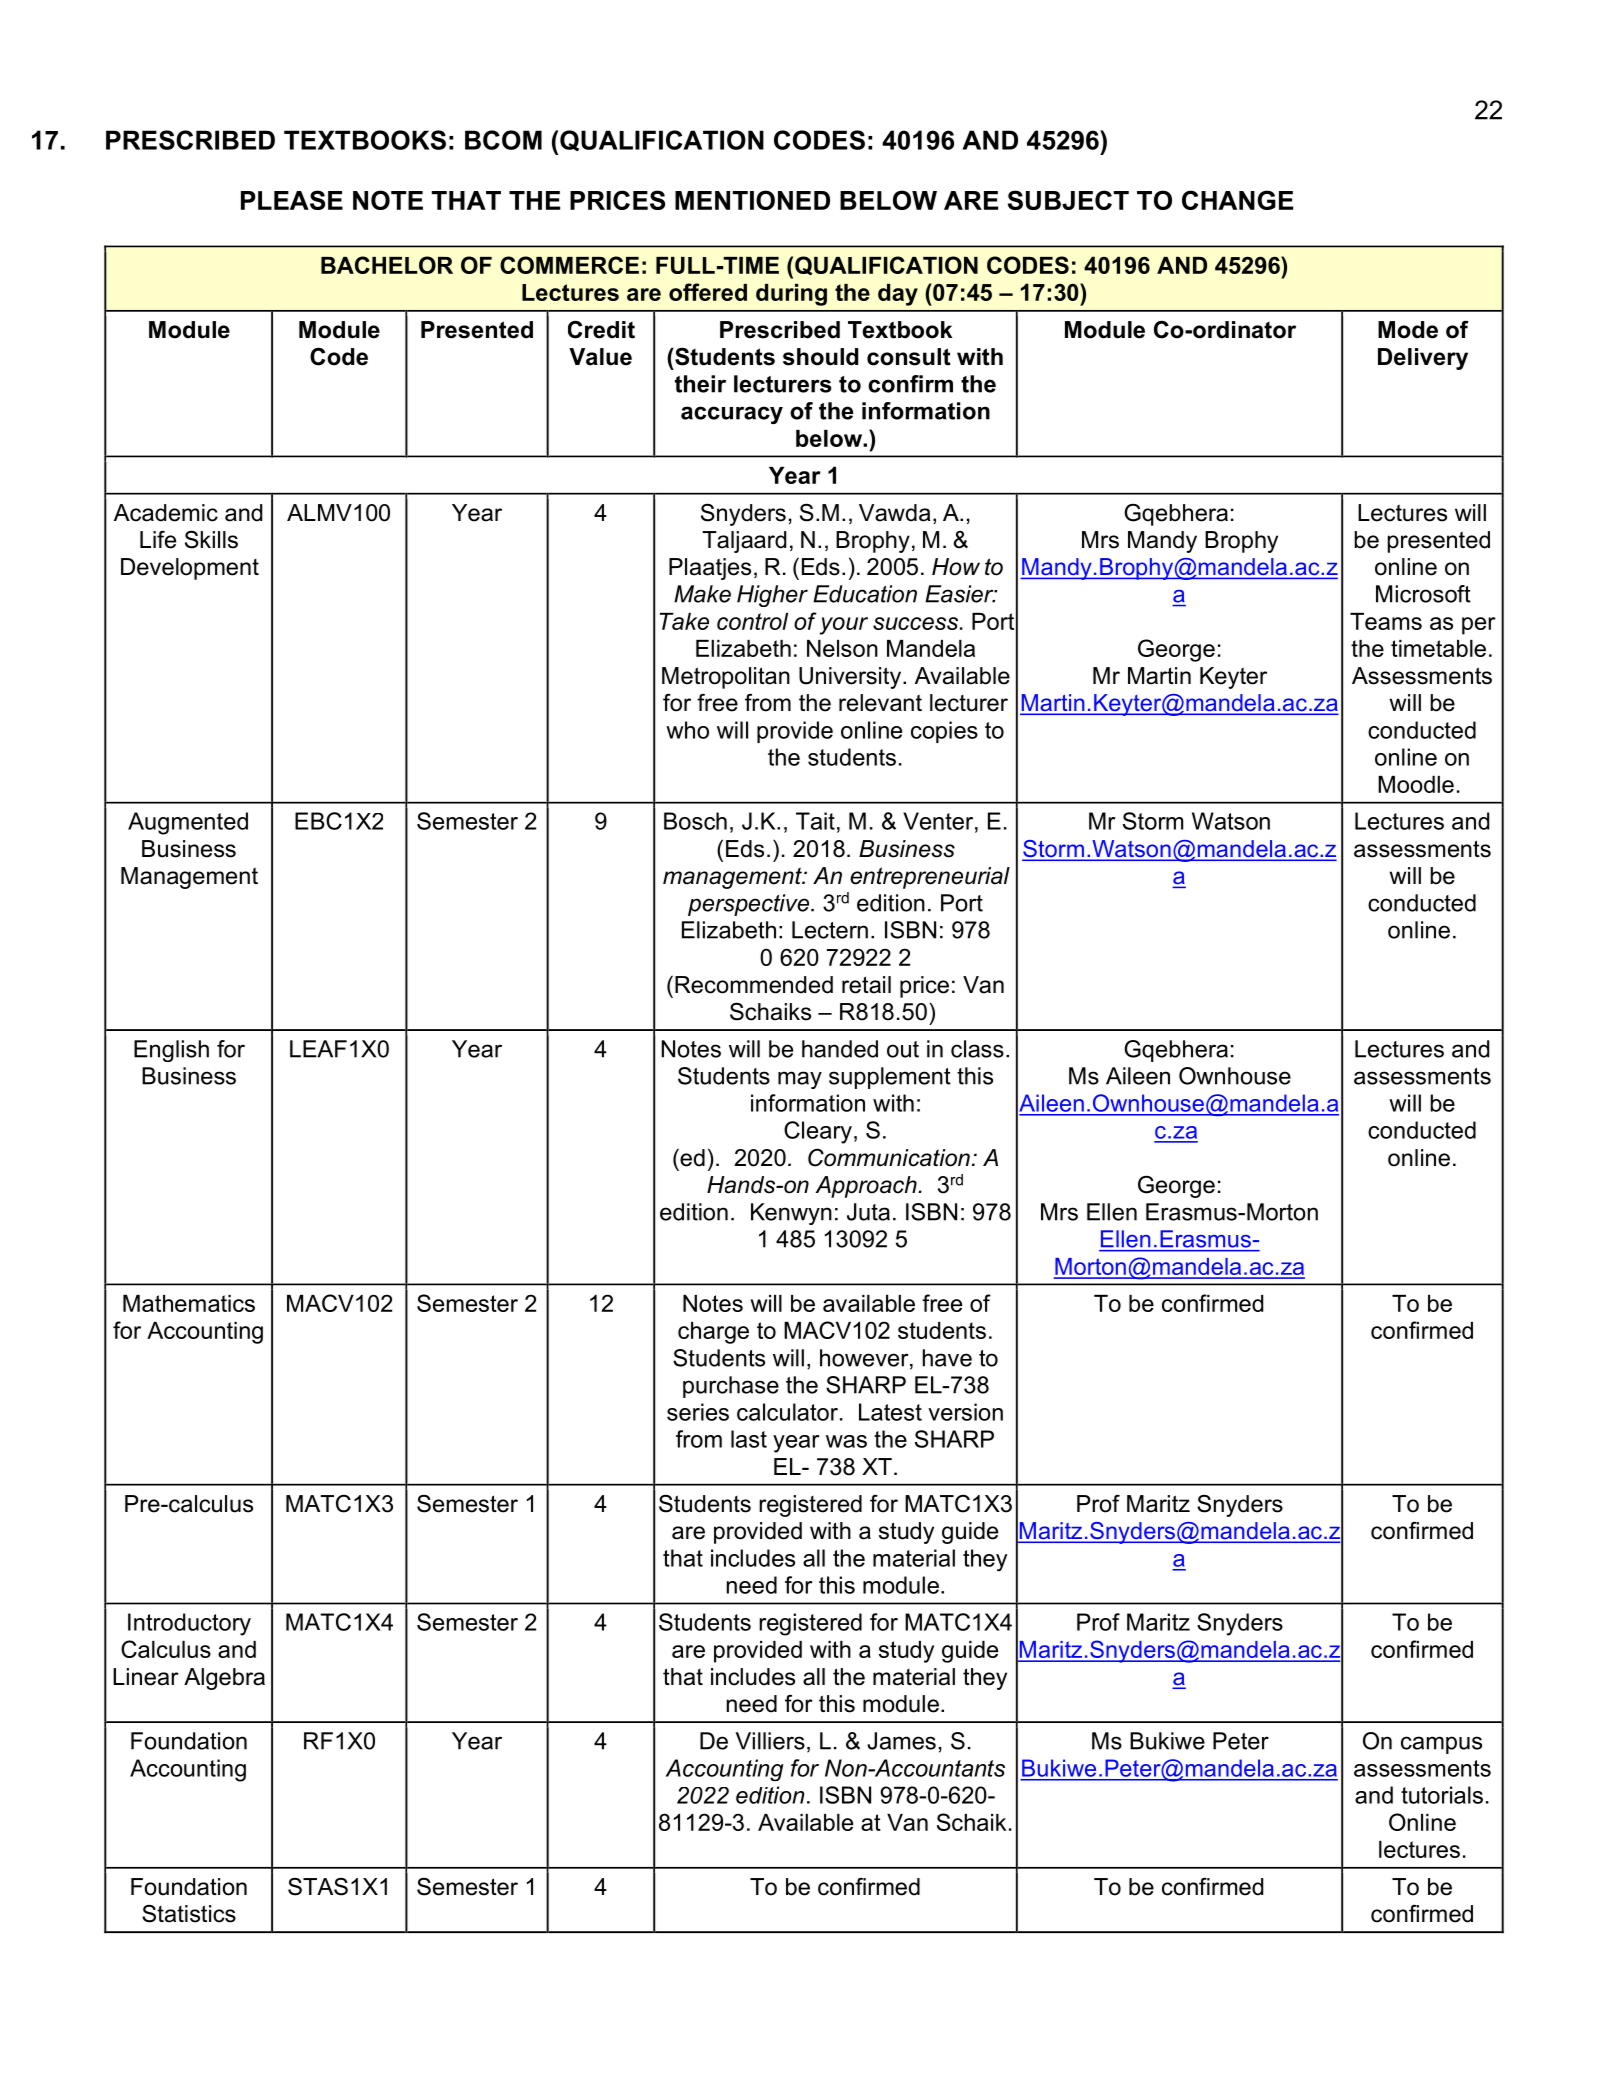  Describe the element at coordinates (713, 1333) in the page. I see `charge` at that location.
